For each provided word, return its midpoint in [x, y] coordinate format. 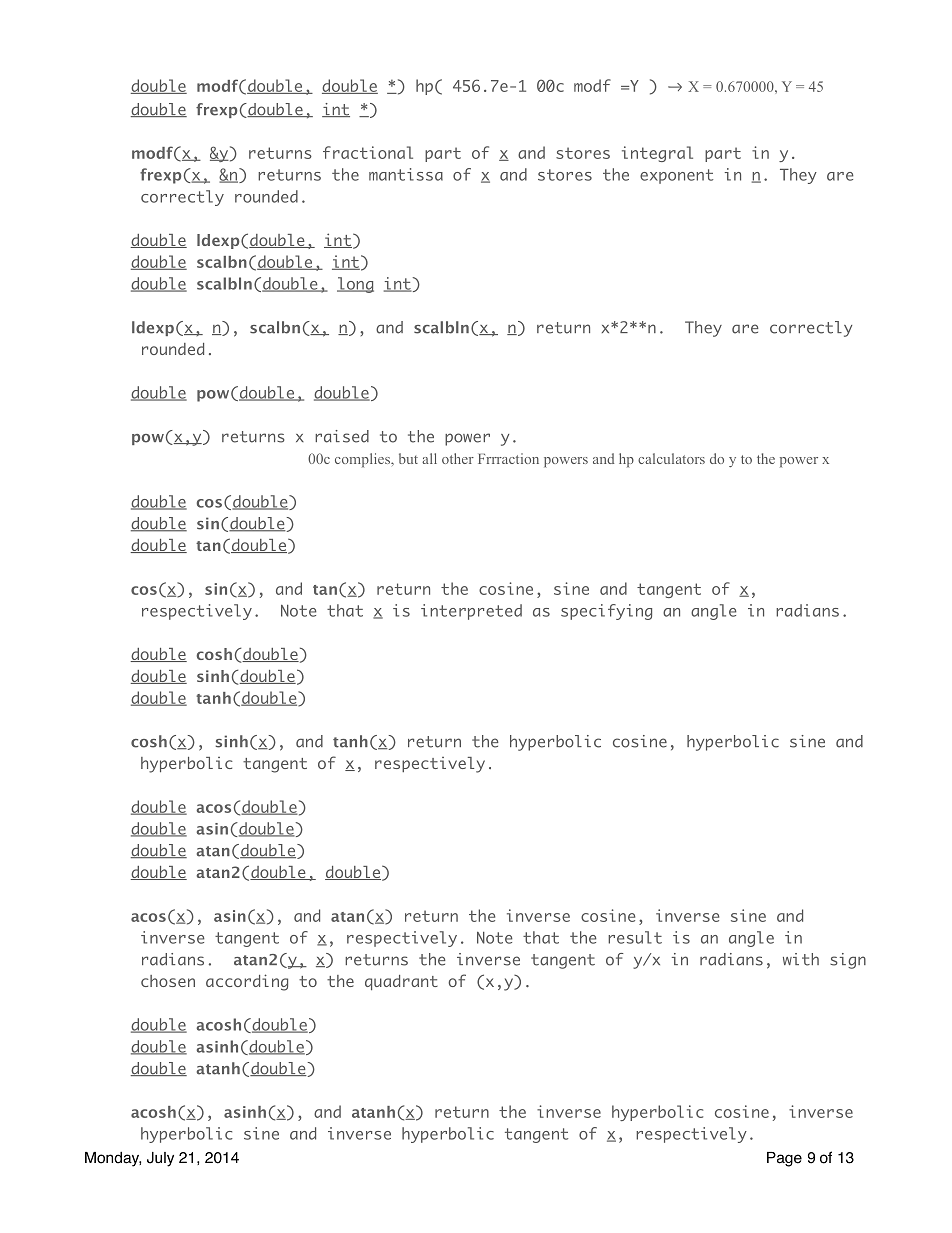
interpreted [471, 612]
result [635, 937]
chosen [168, 981]
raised [342, 436]
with [801, 959]
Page [784, 1159]
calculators [671, 458]
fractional [368, 152]
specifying [606, 612]
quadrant [401, 982]
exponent [676, 176]
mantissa [406, 174]
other [458, 458]
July [160, 1159]
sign [848, 961]
